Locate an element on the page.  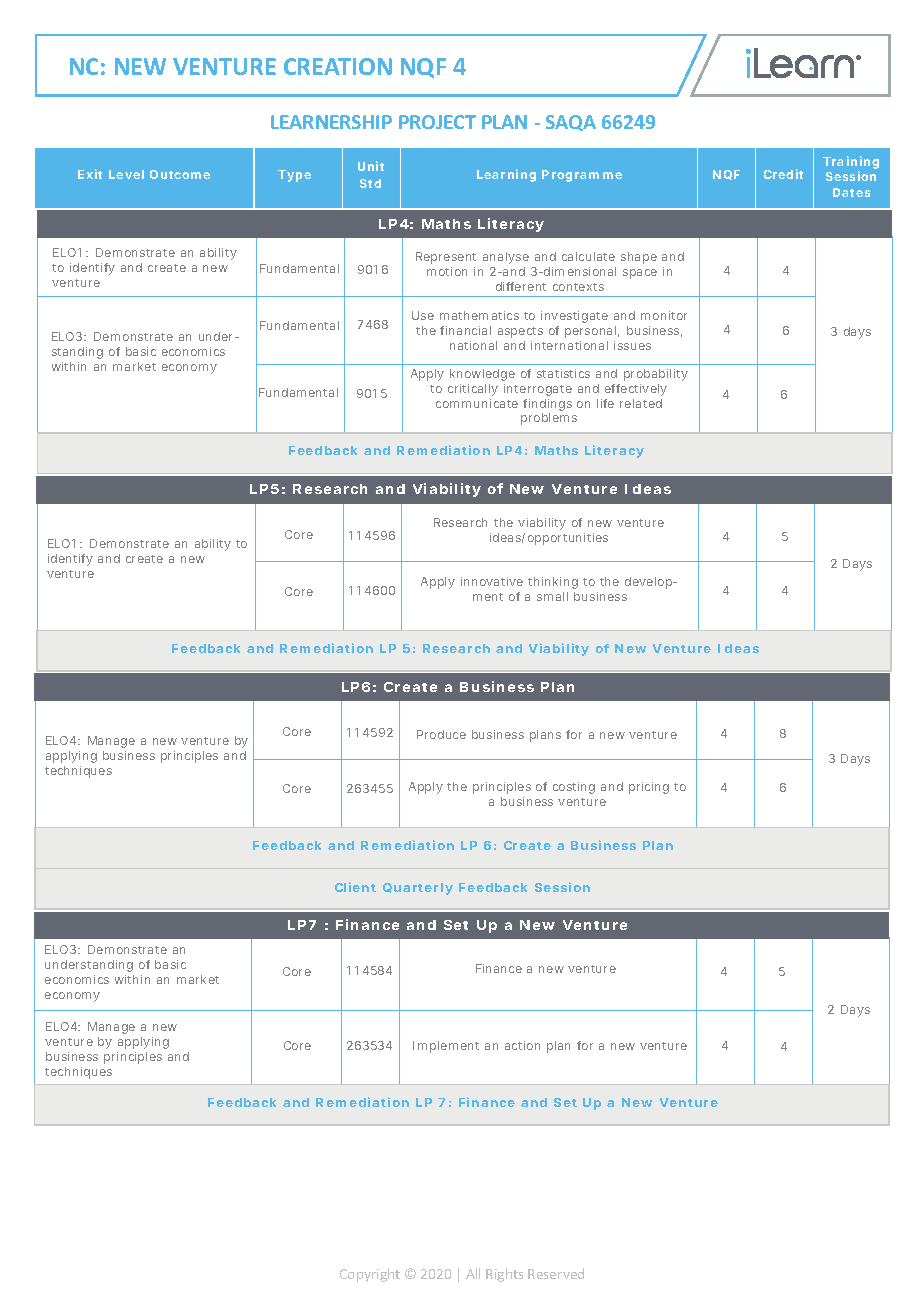
PROJECT is located at coordinates (437, 122).
